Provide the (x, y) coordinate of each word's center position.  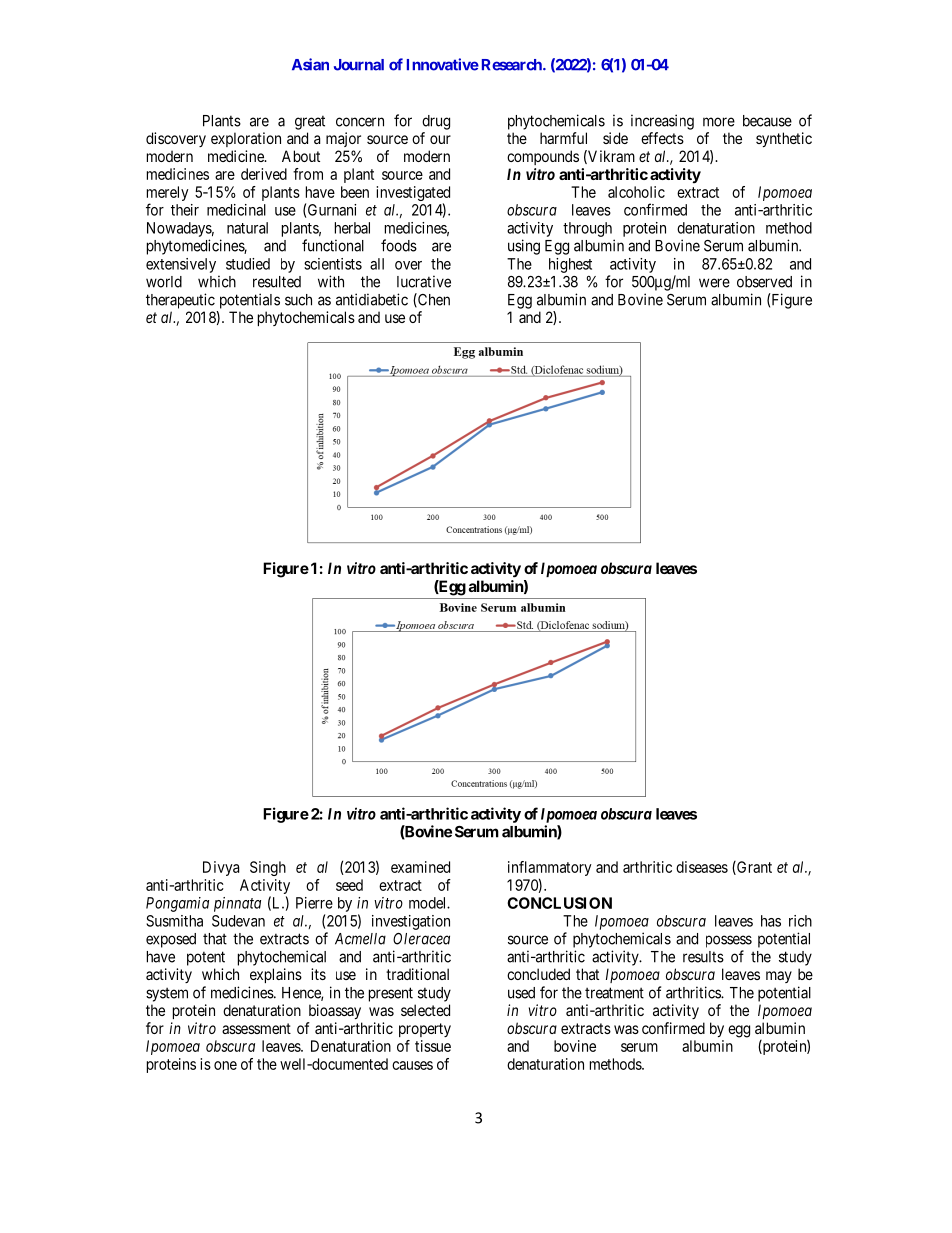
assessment (256, 1028)
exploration (246, 139)
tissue (433, 1046)
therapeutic (180, 301)
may (779, 977)
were (714, 283)
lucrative (424, 281)
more (719, 122)
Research (513, 65)
